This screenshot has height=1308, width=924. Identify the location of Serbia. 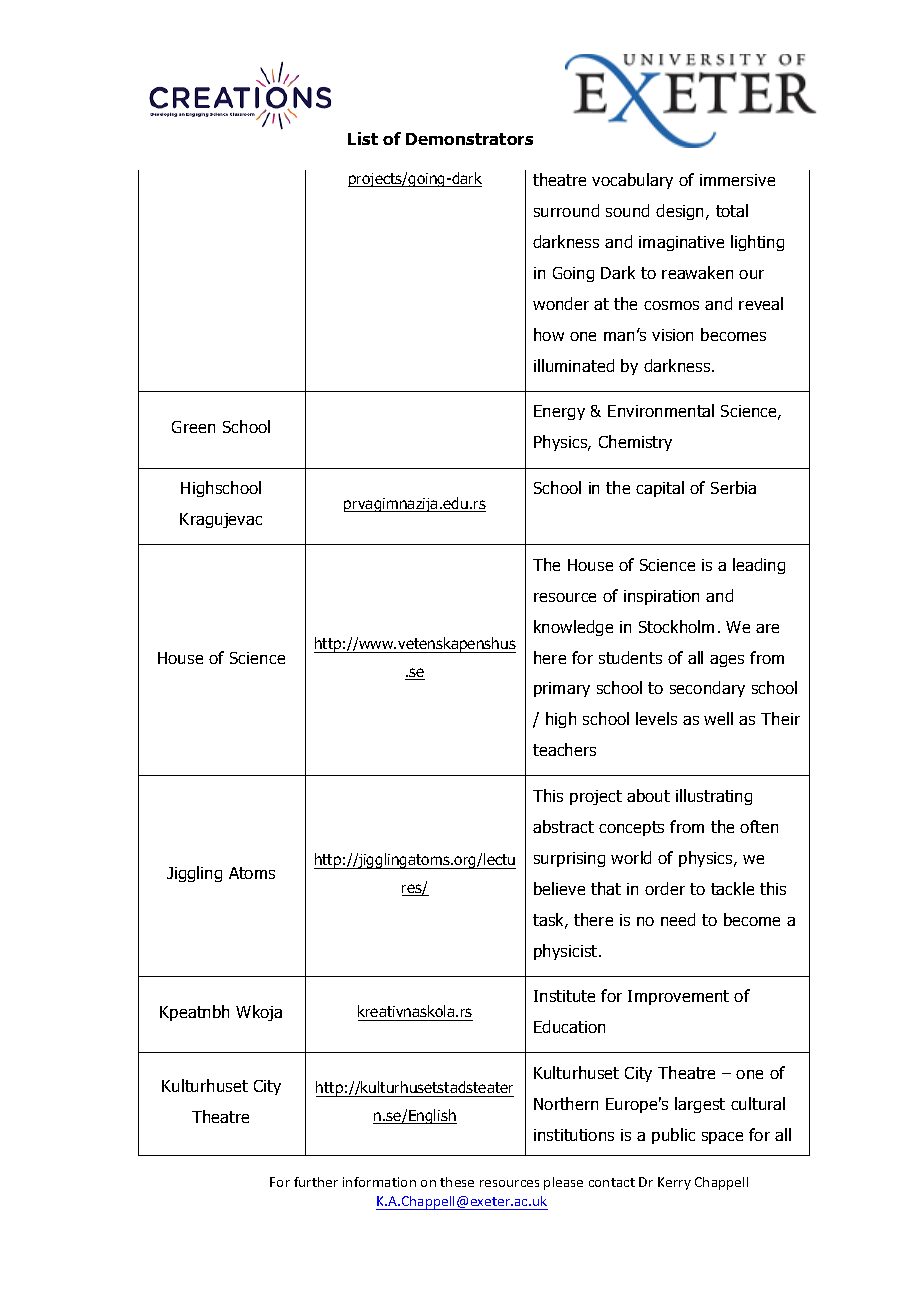
(733, 487).
